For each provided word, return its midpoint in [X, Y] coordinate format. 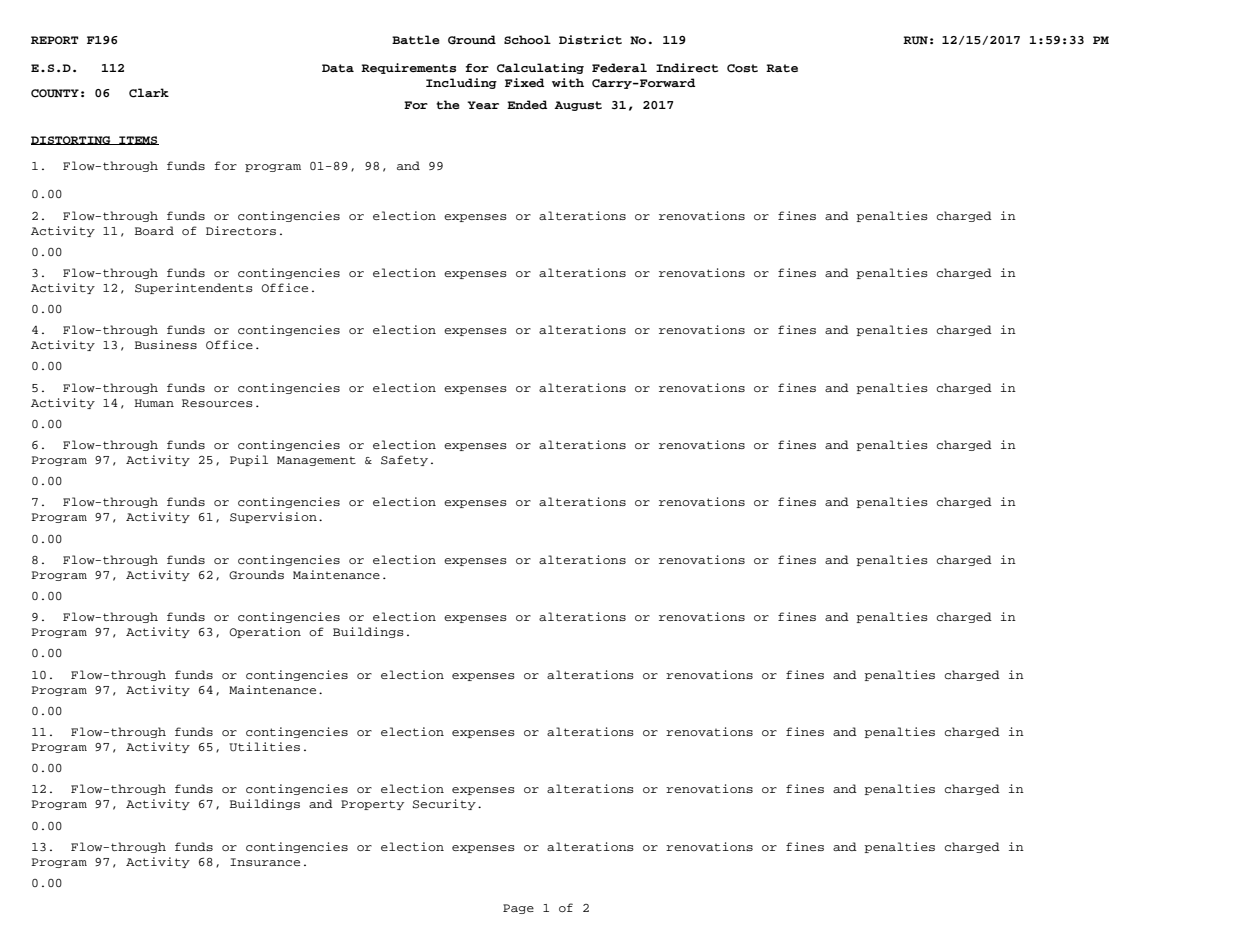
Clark [149, 93]
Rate [782, 68]
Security [444, 804]
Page [518, 909]
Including [461, 83]
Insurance [265, 862]
